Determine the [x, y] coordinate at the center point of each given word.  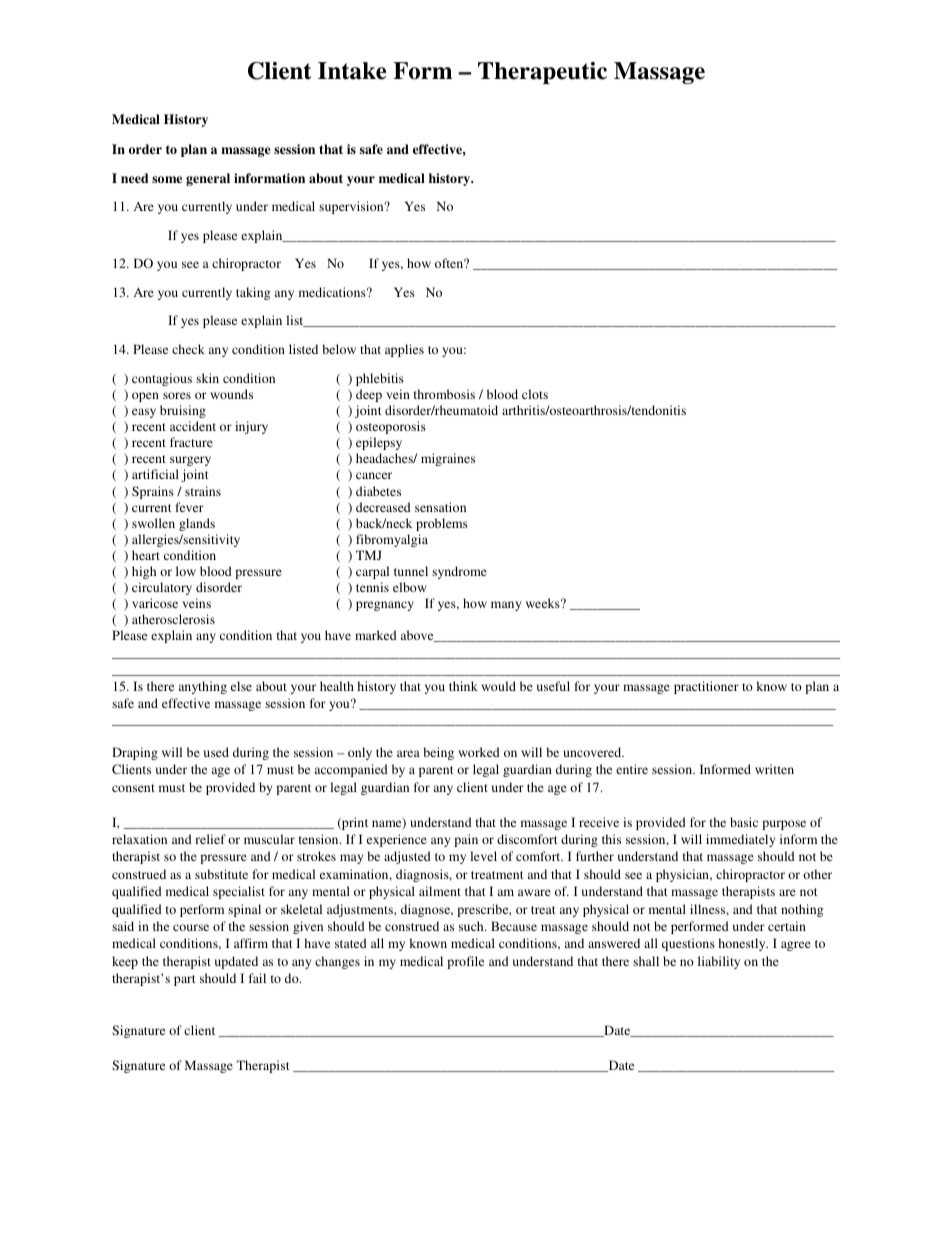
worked [479, 752]
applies [404, 350]
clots [535, 394]
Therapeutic [542, 73]
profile [465, 962]
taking [253, 293]
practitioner [706, 687]
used [216, 752]
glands [197, 524]
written [774, 769]
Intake [352, 71]
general [208, 179]
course [191, 927]
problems [442, 524]
